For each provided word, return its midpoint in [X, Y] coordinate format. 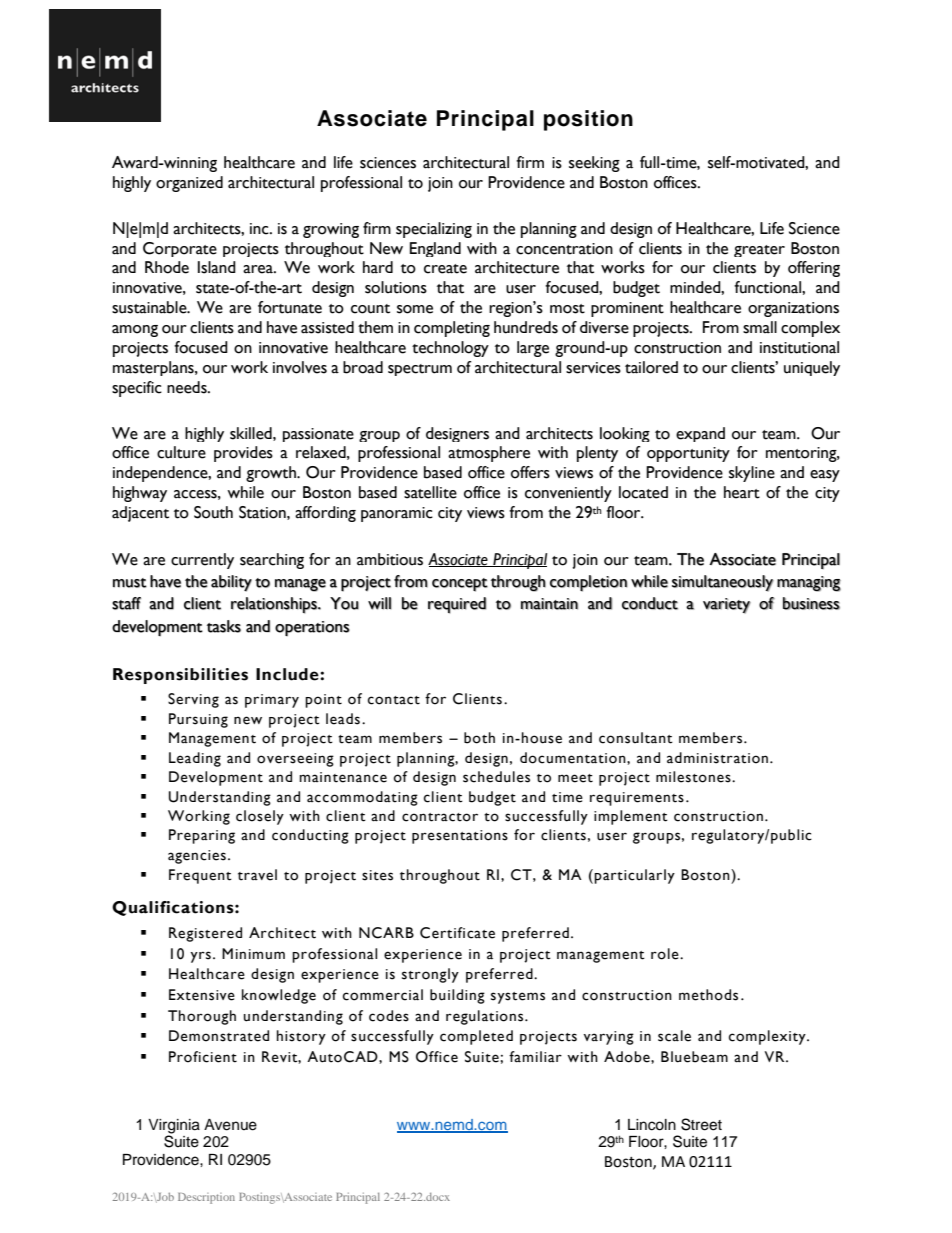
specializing [434, 230]
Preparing [202, 836]
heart [742, 492]
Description [206, 1198]
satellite [430, 492]
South [213, 512]
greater [759, 251]
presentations [460, 837]
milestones [694, 777]
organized [189, 184]
